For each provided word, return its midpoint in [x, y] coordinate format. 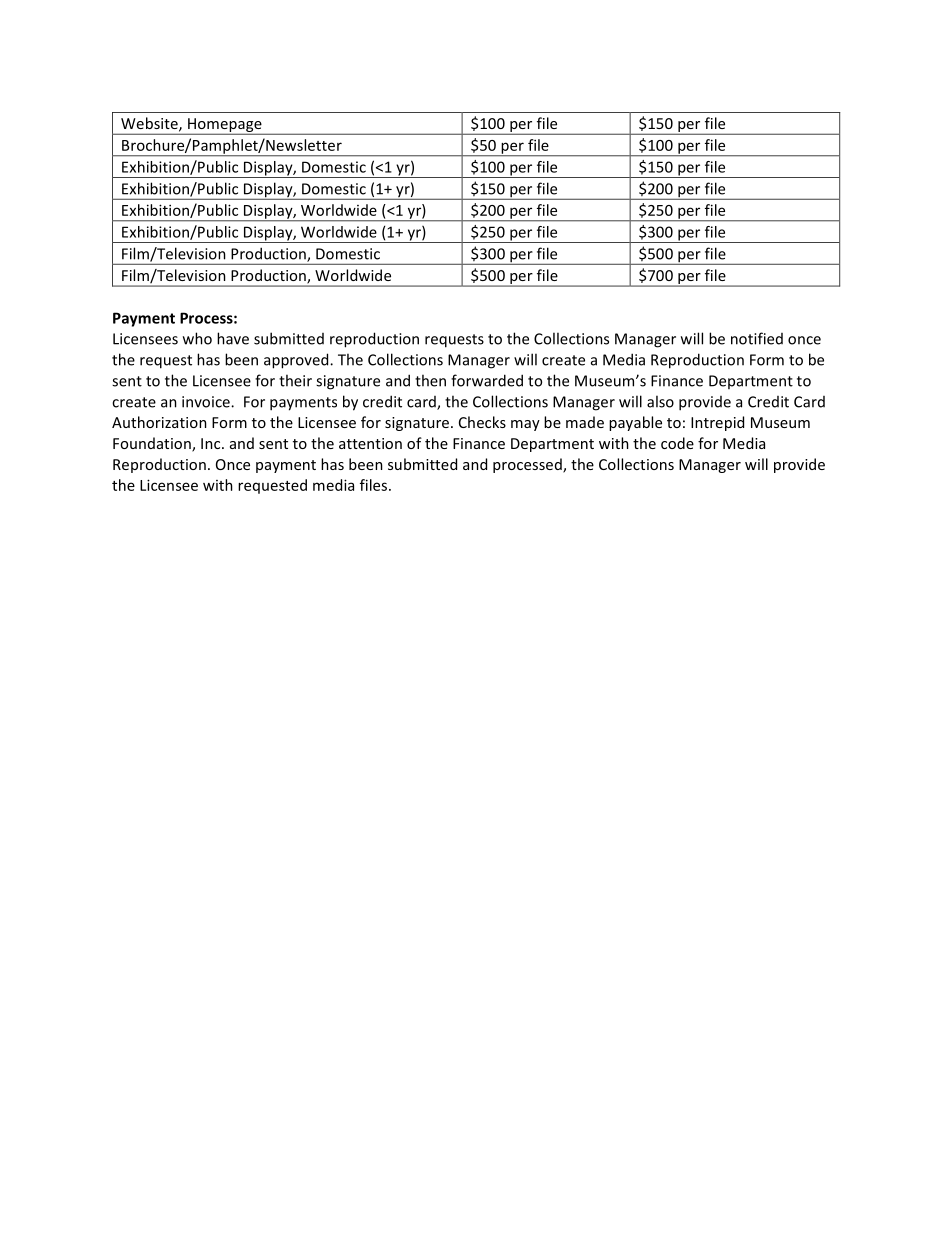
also [660, 401]
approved [297, 361]
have [233, 338]
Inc [212, 443]
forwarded [487, 380]
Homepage [225, 126]
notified [757, 338]
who [197, 338]
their [295, 380]
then [430, 380]
